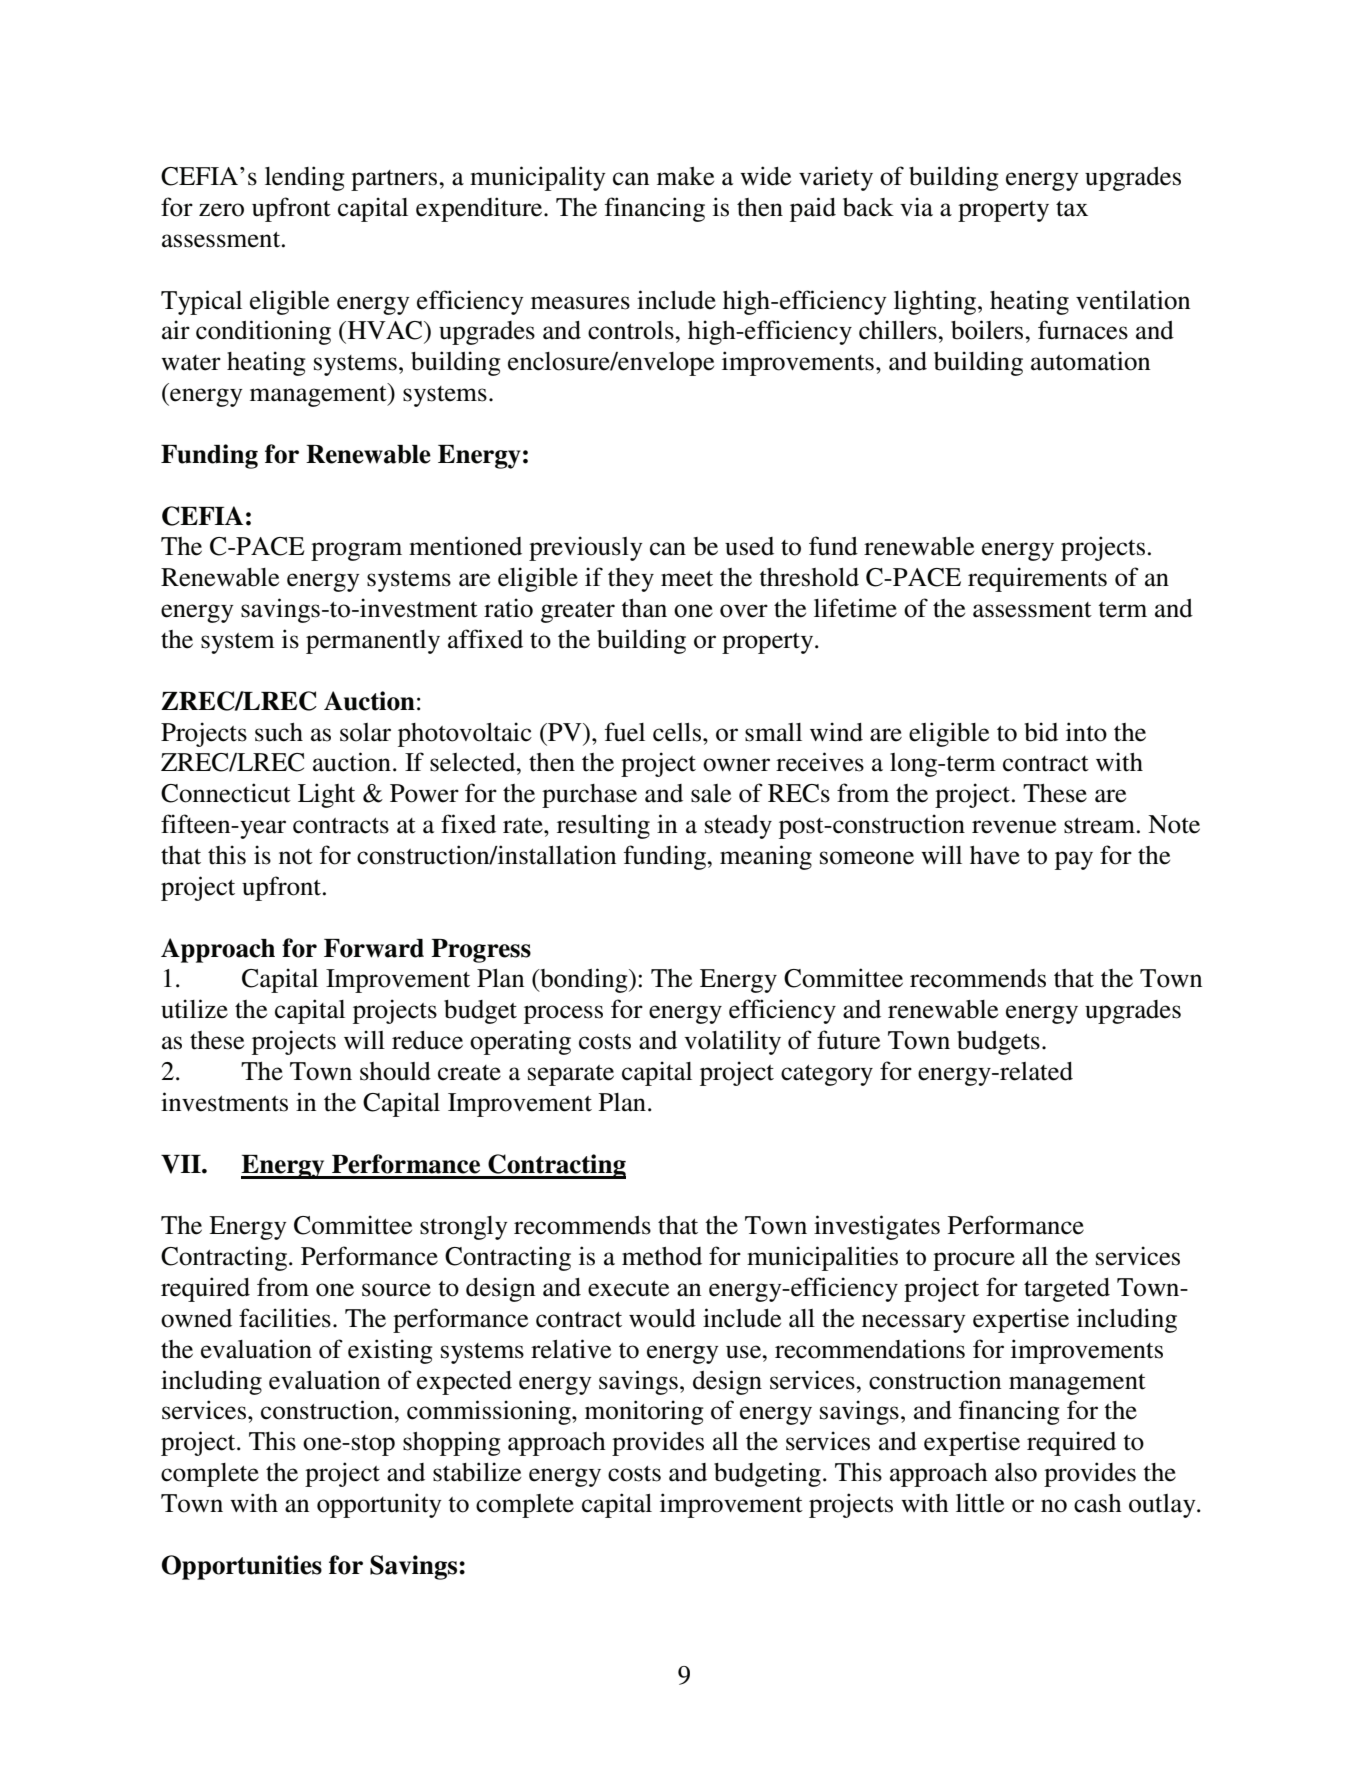  I want to click on meet, so click(687, 579).
